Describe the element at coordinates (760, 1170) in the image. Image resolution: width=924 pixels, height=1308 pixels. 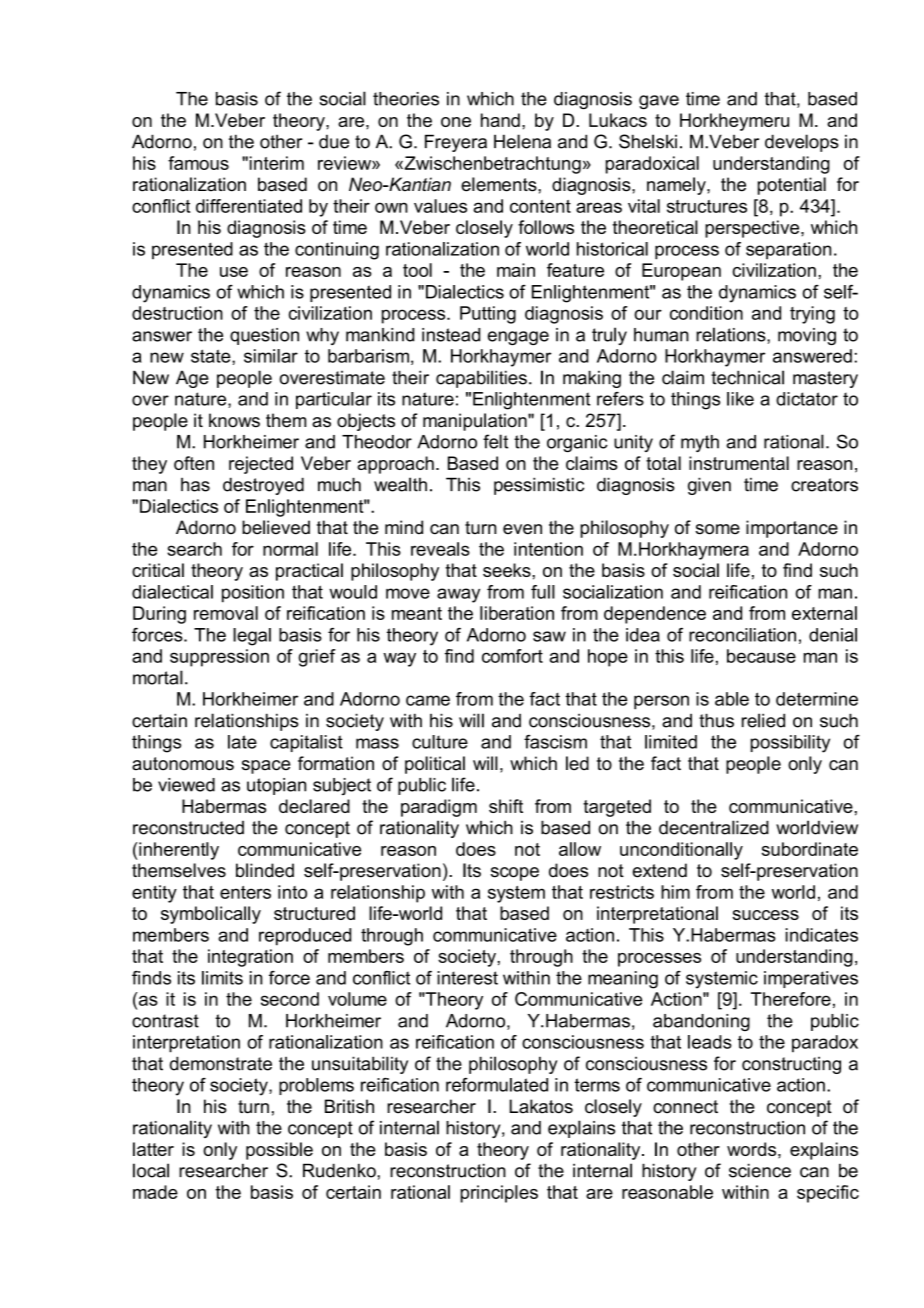
I see `science` at that location.
